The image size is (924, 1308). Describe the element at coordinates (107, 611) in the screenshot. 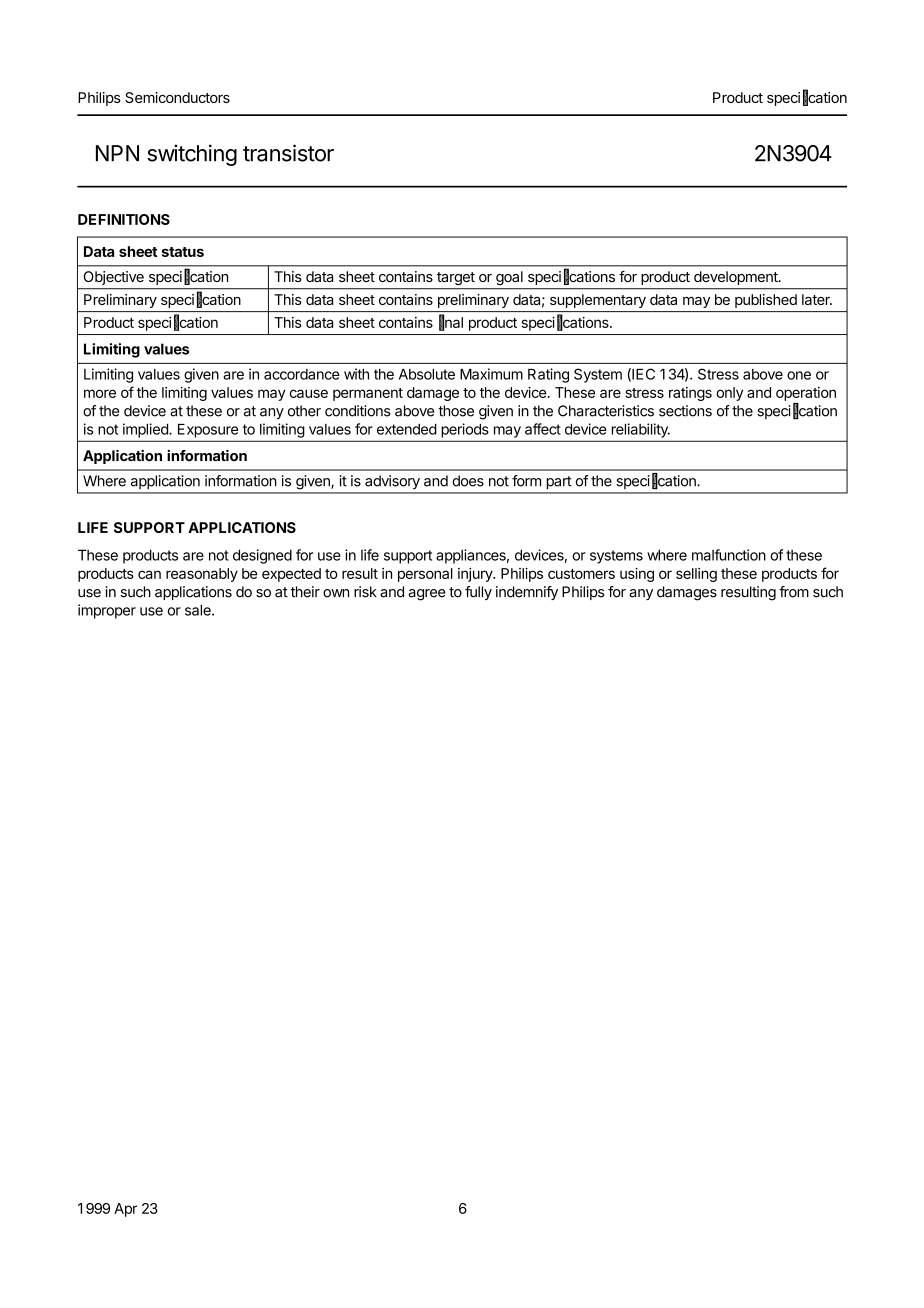

I see `improper` at that location.
